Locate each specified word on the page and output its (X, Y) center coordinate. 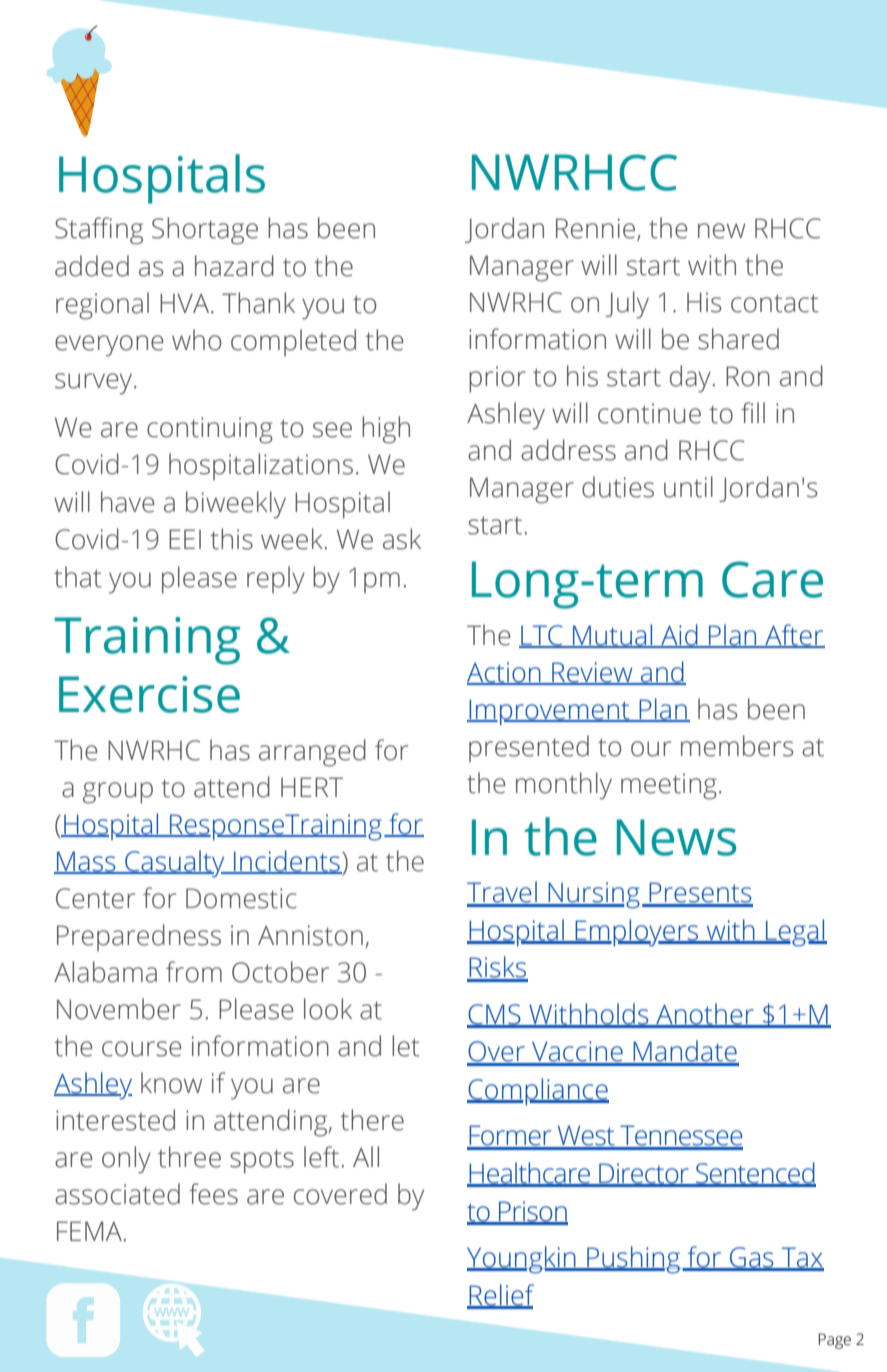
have (128, 502)
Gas (752, 1258)
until (688, 487)
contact (775, 303)
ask (402, 539)
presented (529, 748)
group (118, 793)
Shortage (205, 231)
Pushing (633, 1260)
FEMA (89, 1231)
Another (705, 1015)
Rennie (597, 229)
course (142, 1049)
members (737, 746)
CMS (495, 1015)
